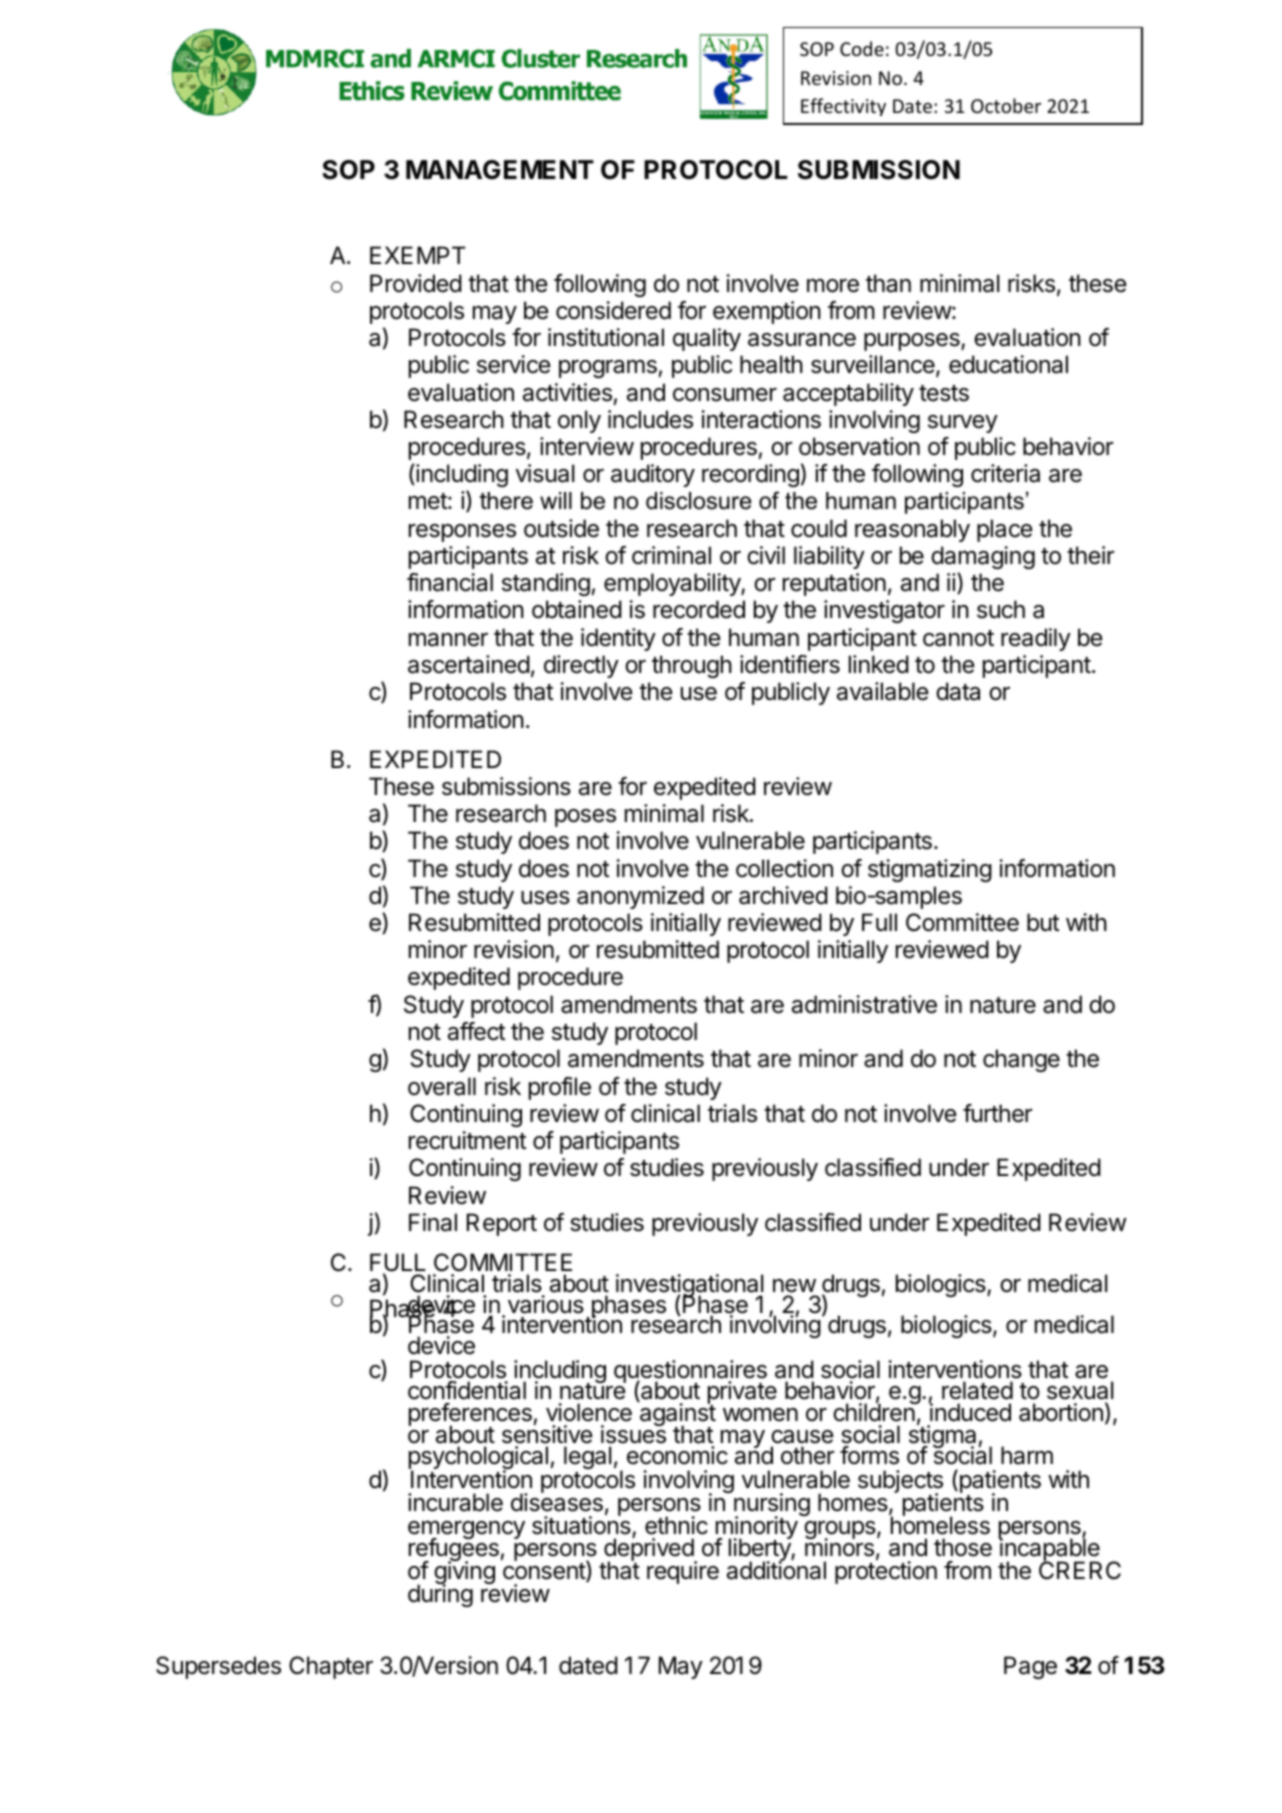 This page has width=1282, height=1813. Describe the element at coordinates (450, 582) in the page. I see `financial` at that location.
